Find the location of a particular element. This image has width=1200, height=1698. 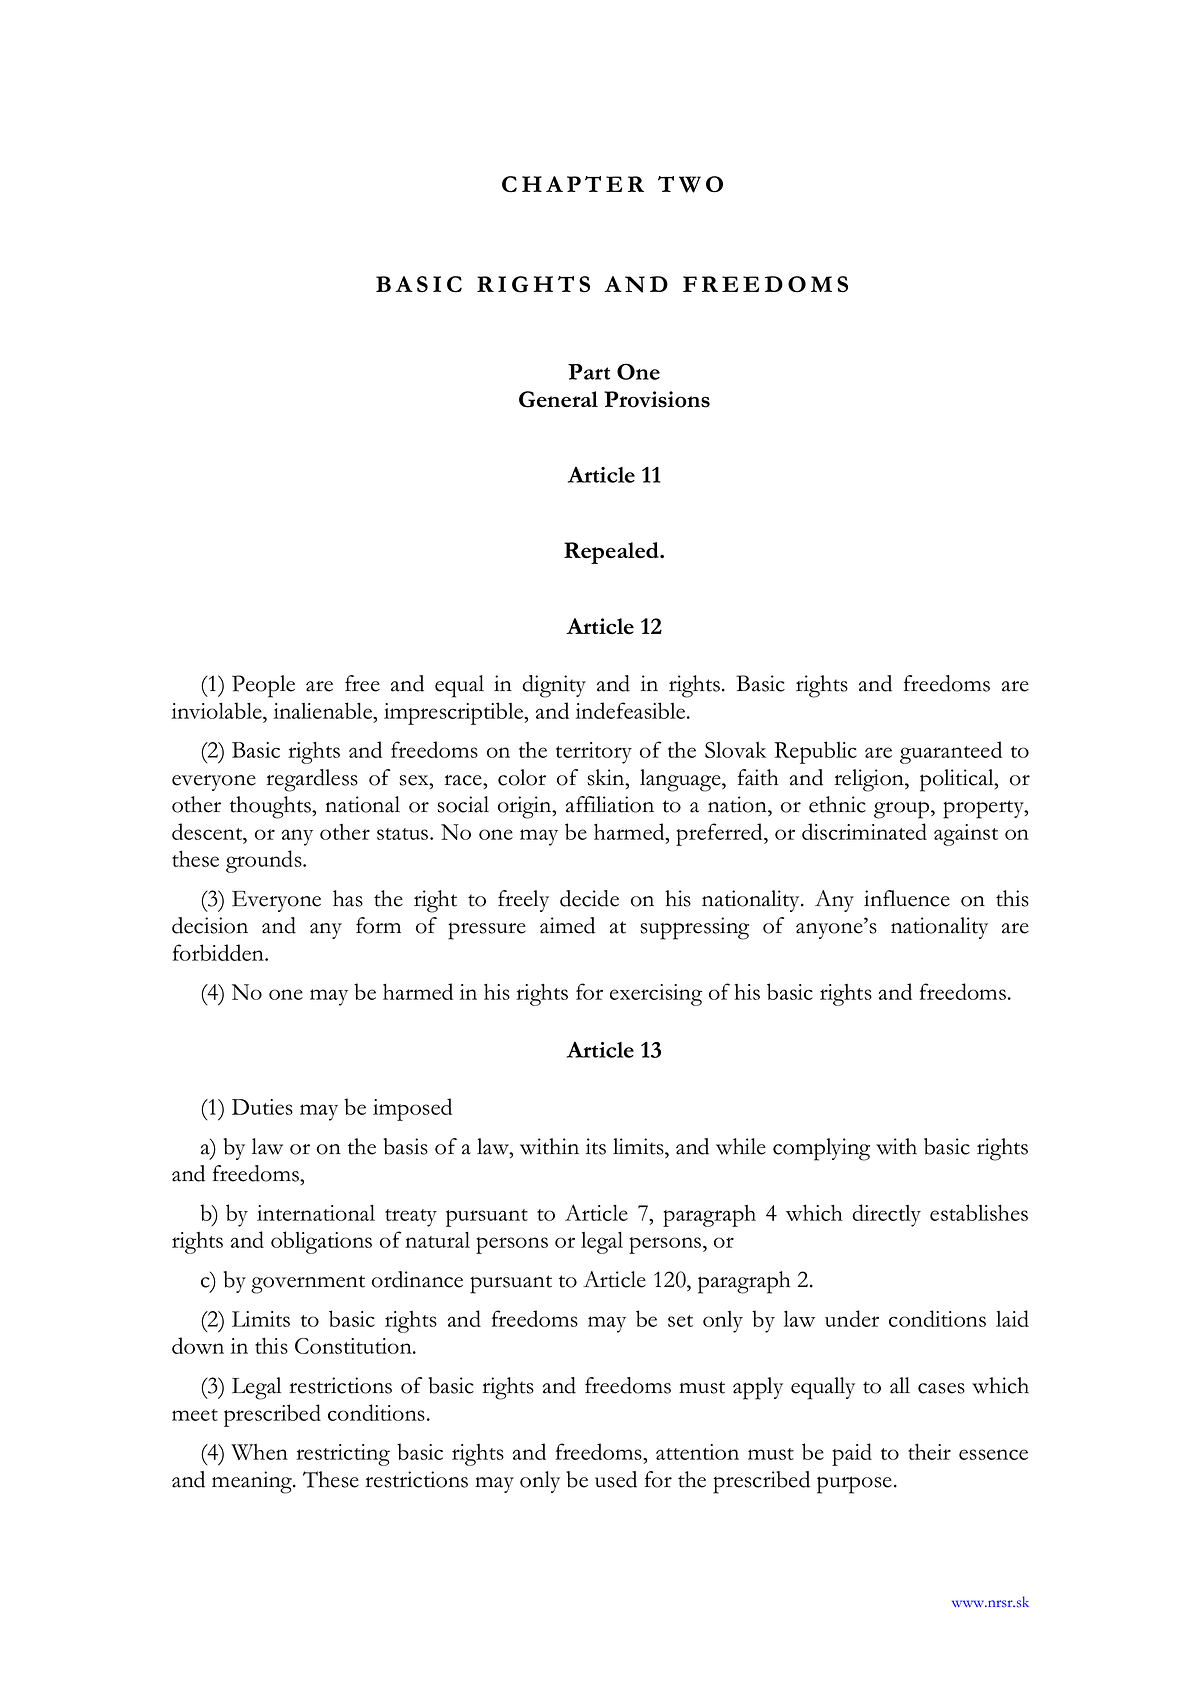

used is located at coordinates (616, 1479).
